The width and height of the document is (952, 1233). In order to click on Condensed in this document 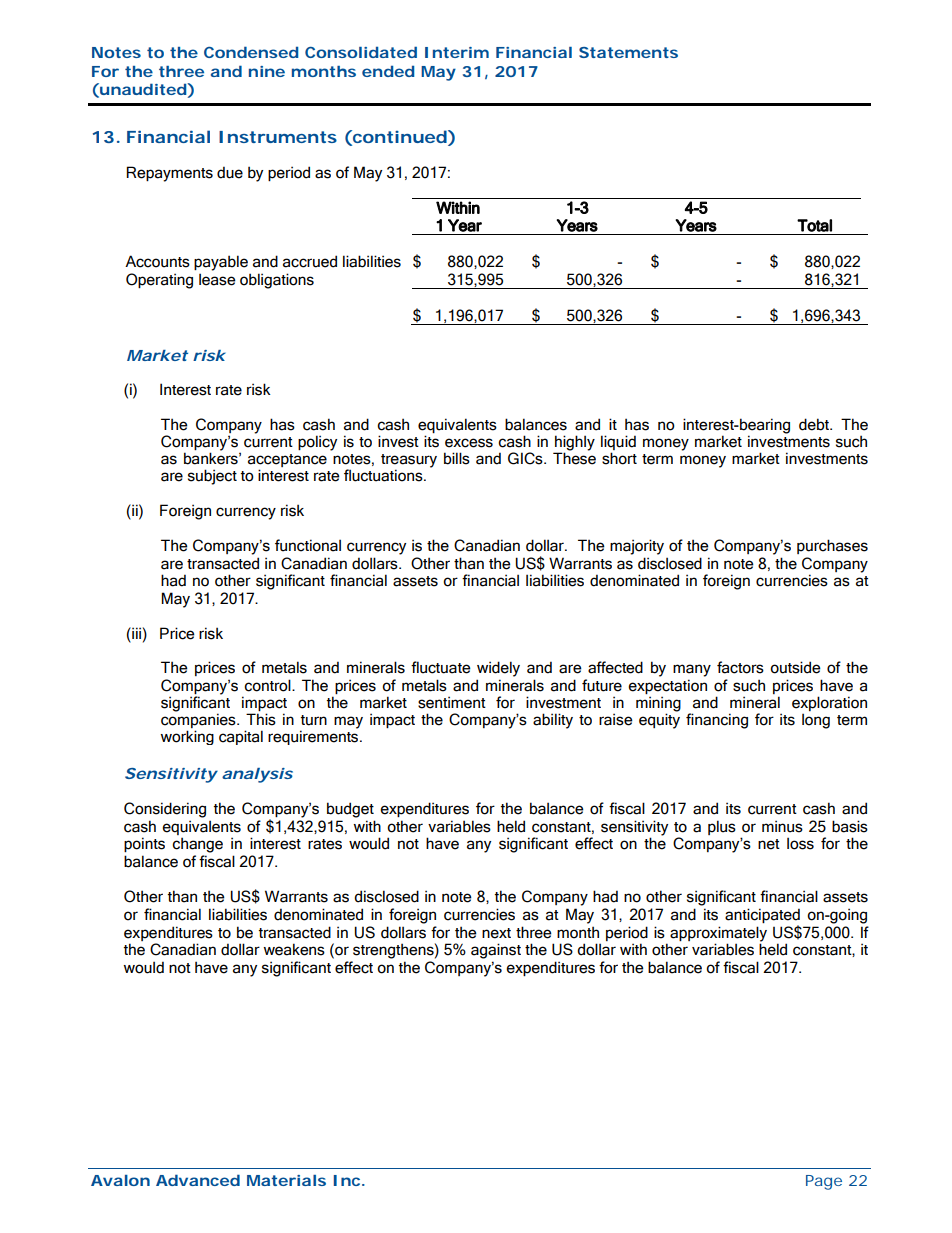, I will do `click(251, 52)`.
